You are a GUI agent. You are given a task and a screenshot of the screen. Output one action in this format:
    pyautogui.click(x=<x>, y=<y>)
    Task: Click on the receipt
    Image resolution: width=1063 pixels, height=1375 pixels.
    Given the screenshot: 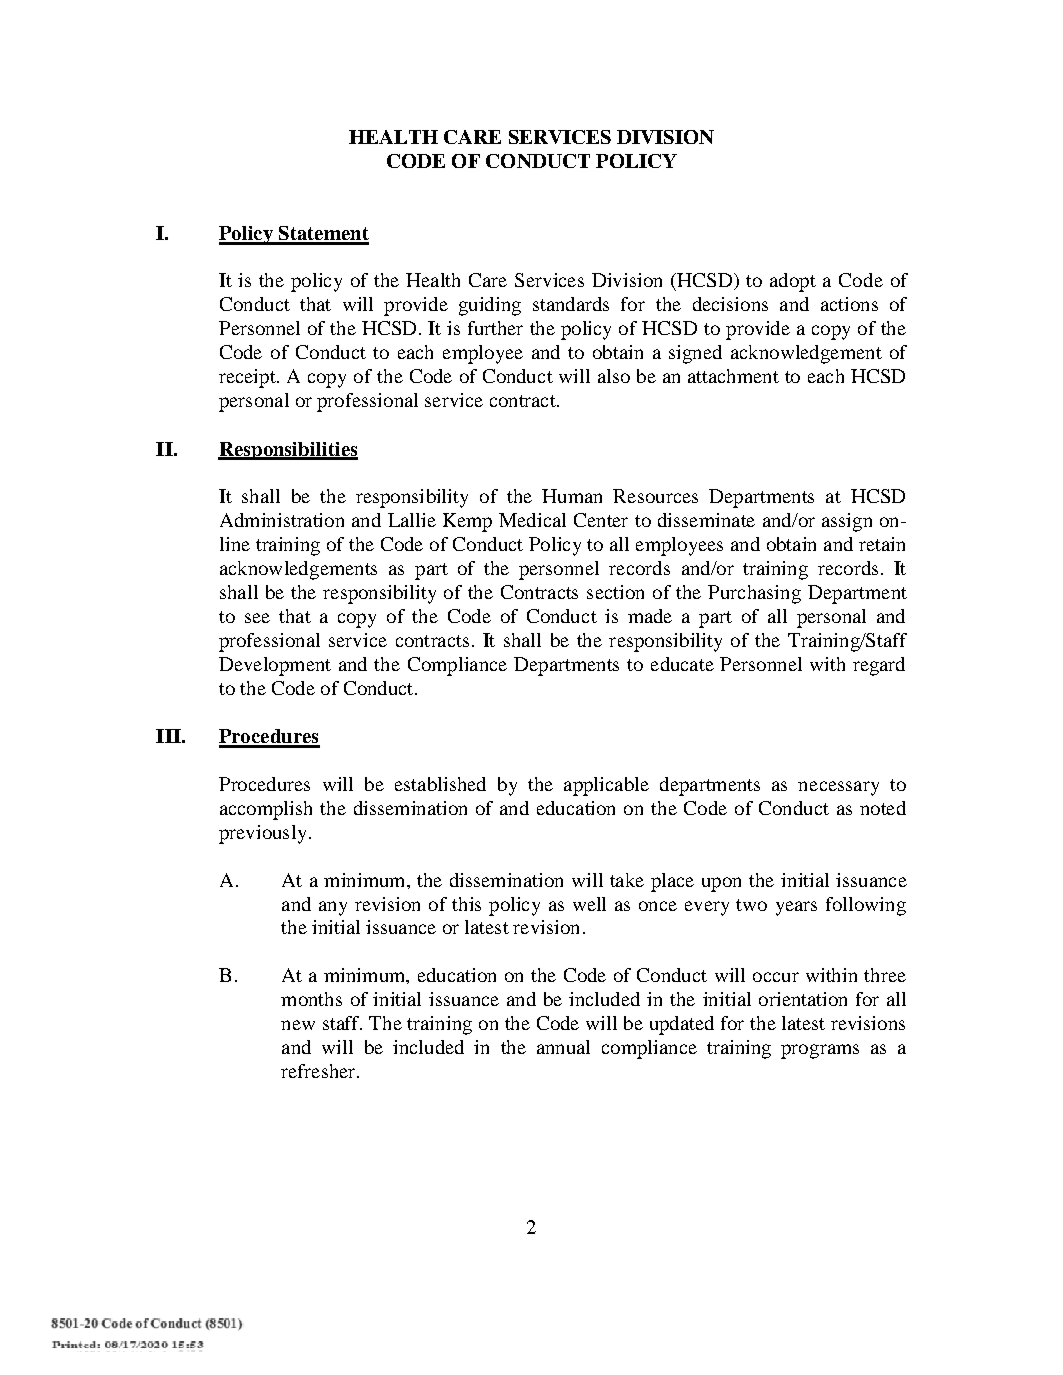 What is the action you would take?
    pyautogui.click(x=248, y=378)
